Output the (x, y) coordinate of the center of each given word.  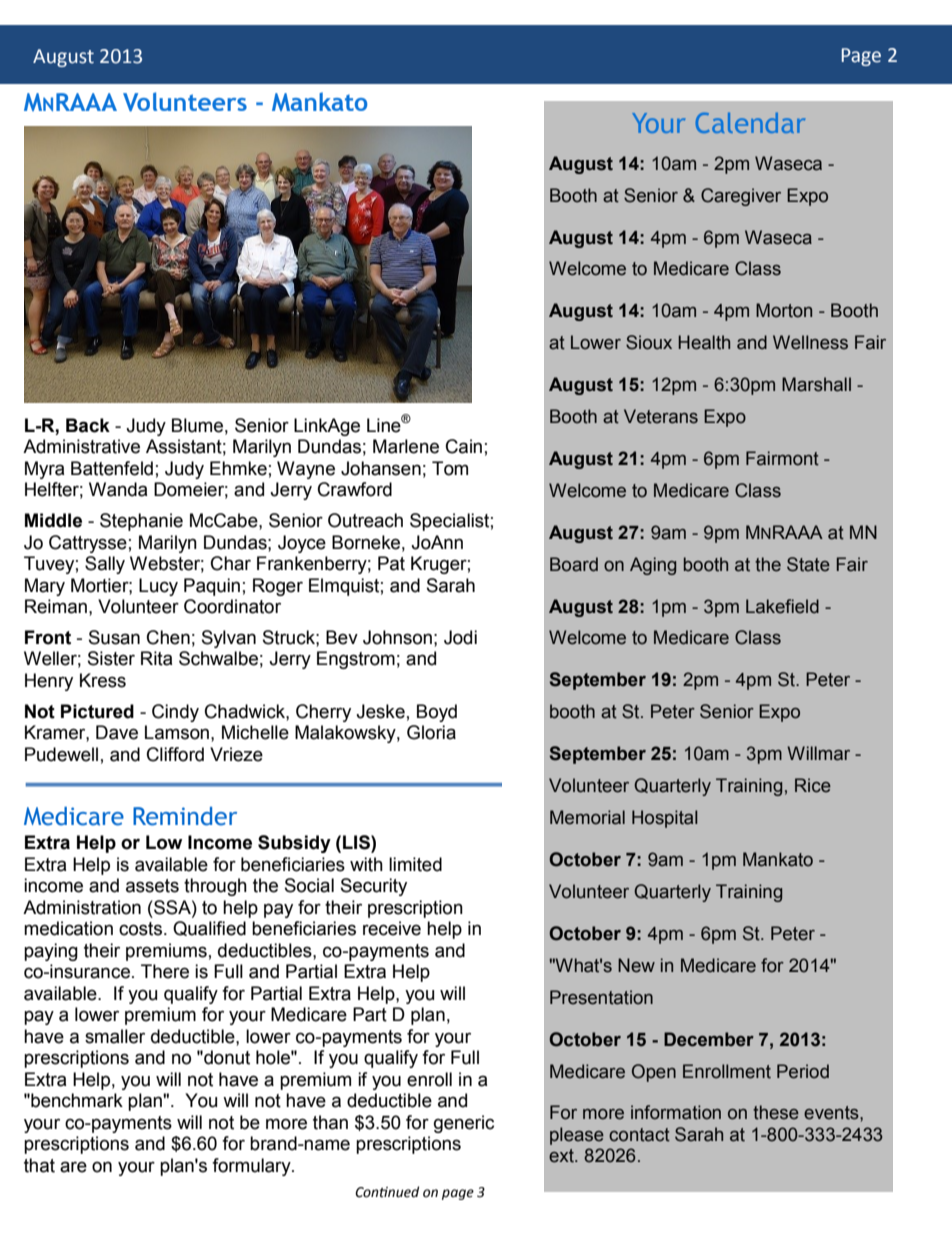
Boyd (437, 713)
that (39, 1165)
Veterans (661, 416)
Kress (103, 680)
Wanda (118, 489)
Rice (813, 785)
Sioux (649, 342)
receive (392, 928)
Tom (450, 468)
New (636, 965)
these (776, 1112)
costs (142, 929)
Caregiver (741, 197)
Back (88, 425)
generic (464, 1124)
